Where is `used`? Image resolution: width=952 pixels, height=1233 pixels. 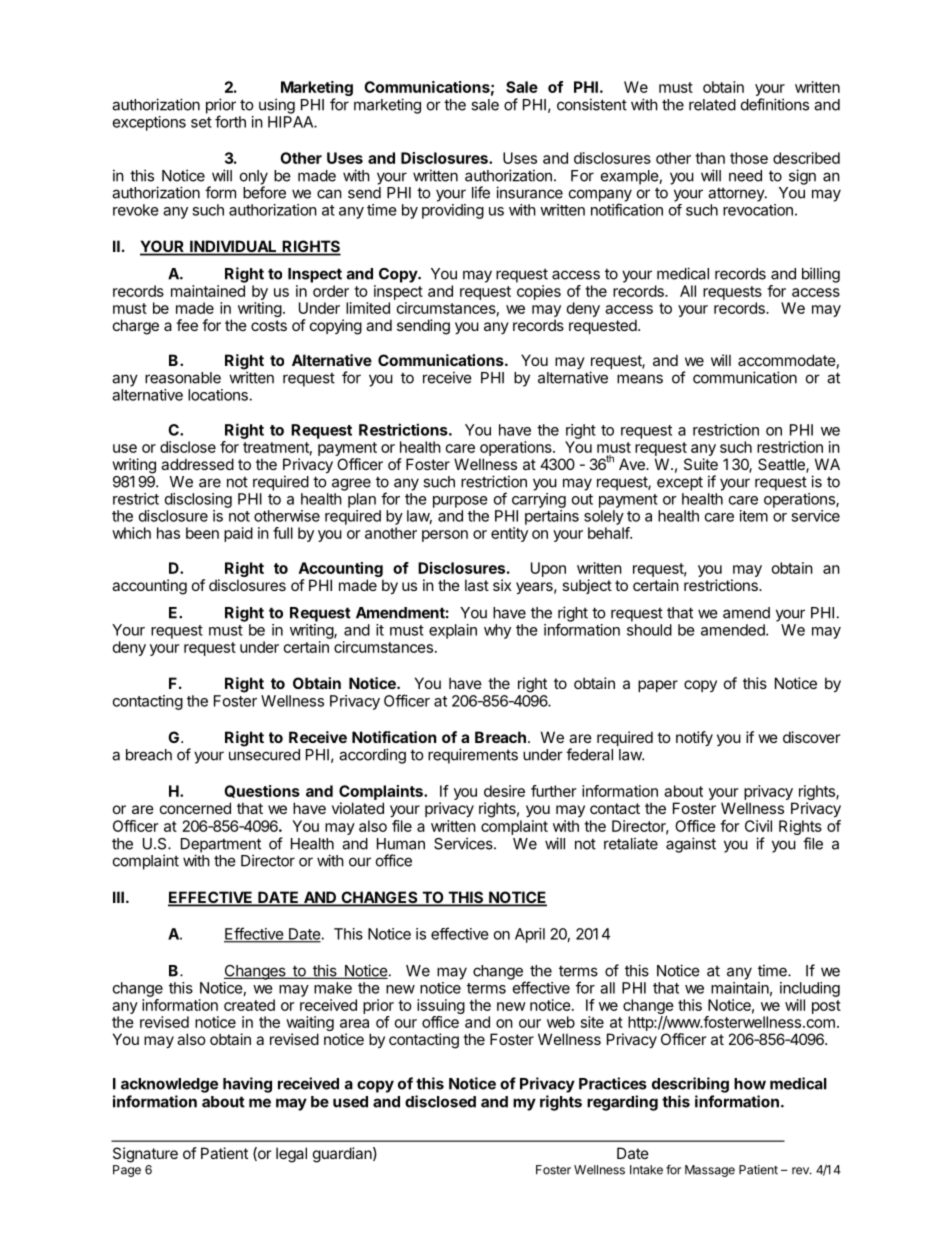
used is located at coordinates (350, 1102).
